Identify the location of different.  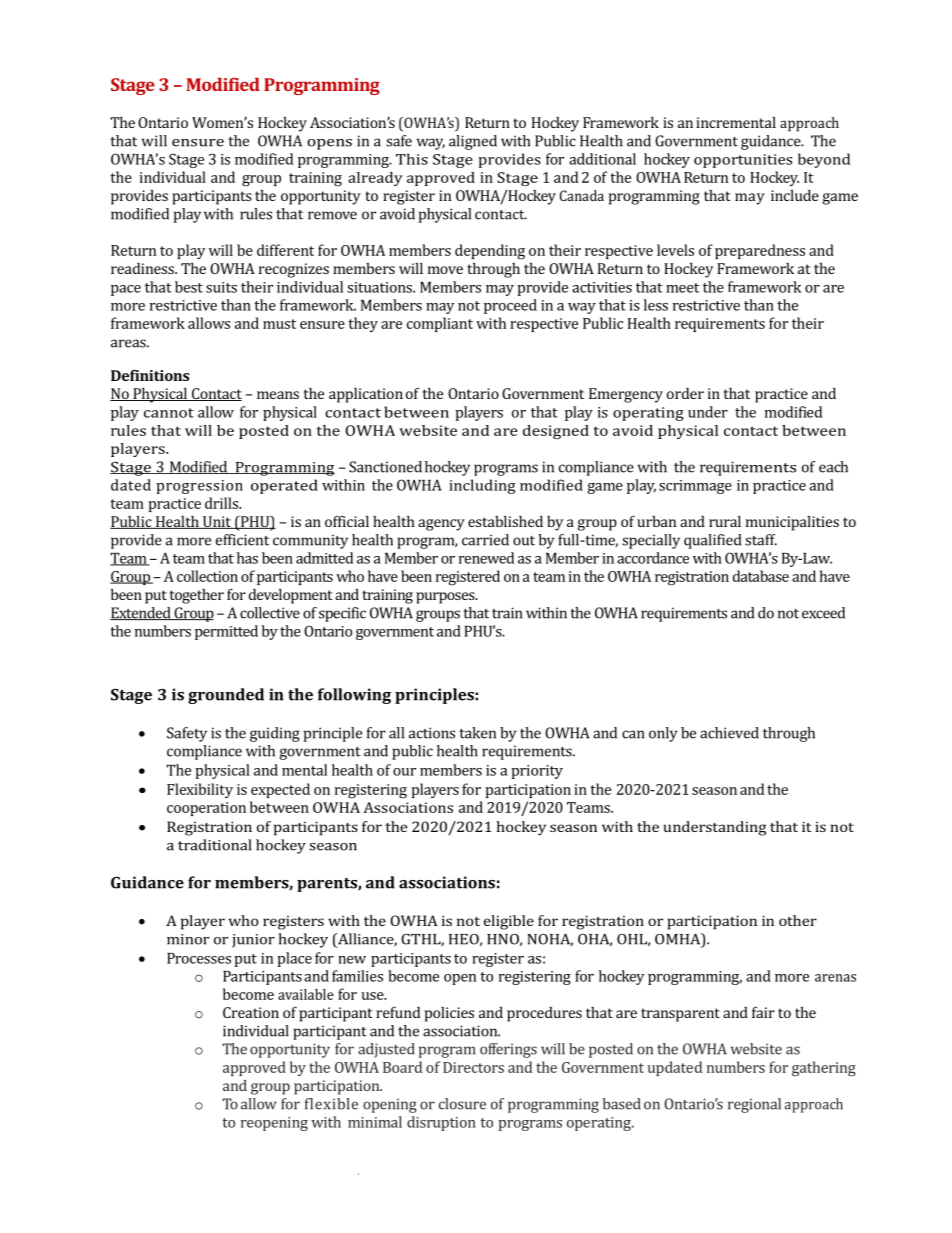
(285, 250).
